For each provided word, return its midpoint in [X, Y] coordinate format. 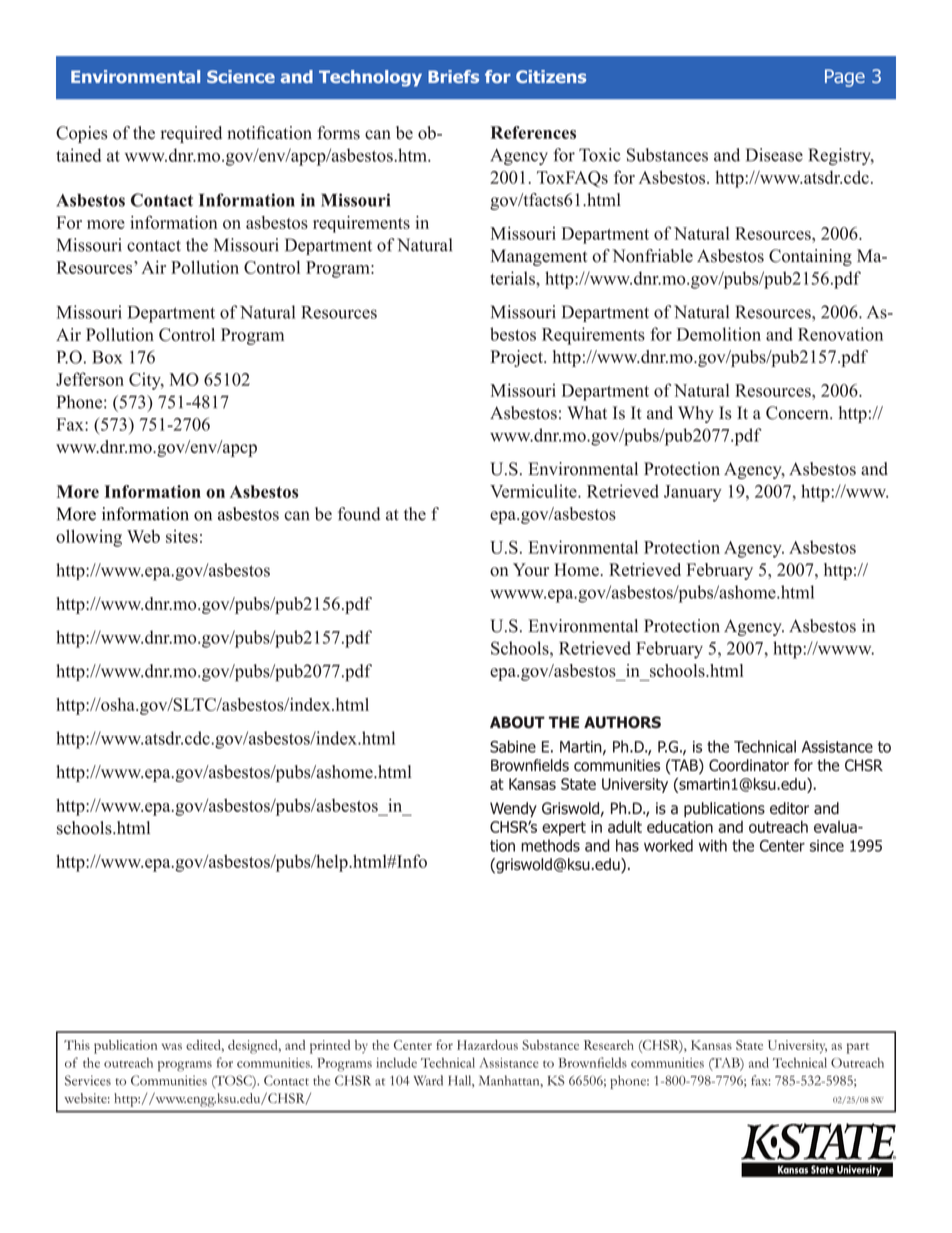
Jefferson [90, 379]
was [172, 1046]
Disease [774, 155]
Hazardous [487, 1045]
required [191, 134]
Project [518, 358]
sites [182, 536]
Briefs [453, 76]
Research [609, 1045]
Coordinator [749, 765]
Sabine [513, 746]
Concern [798, 413]
